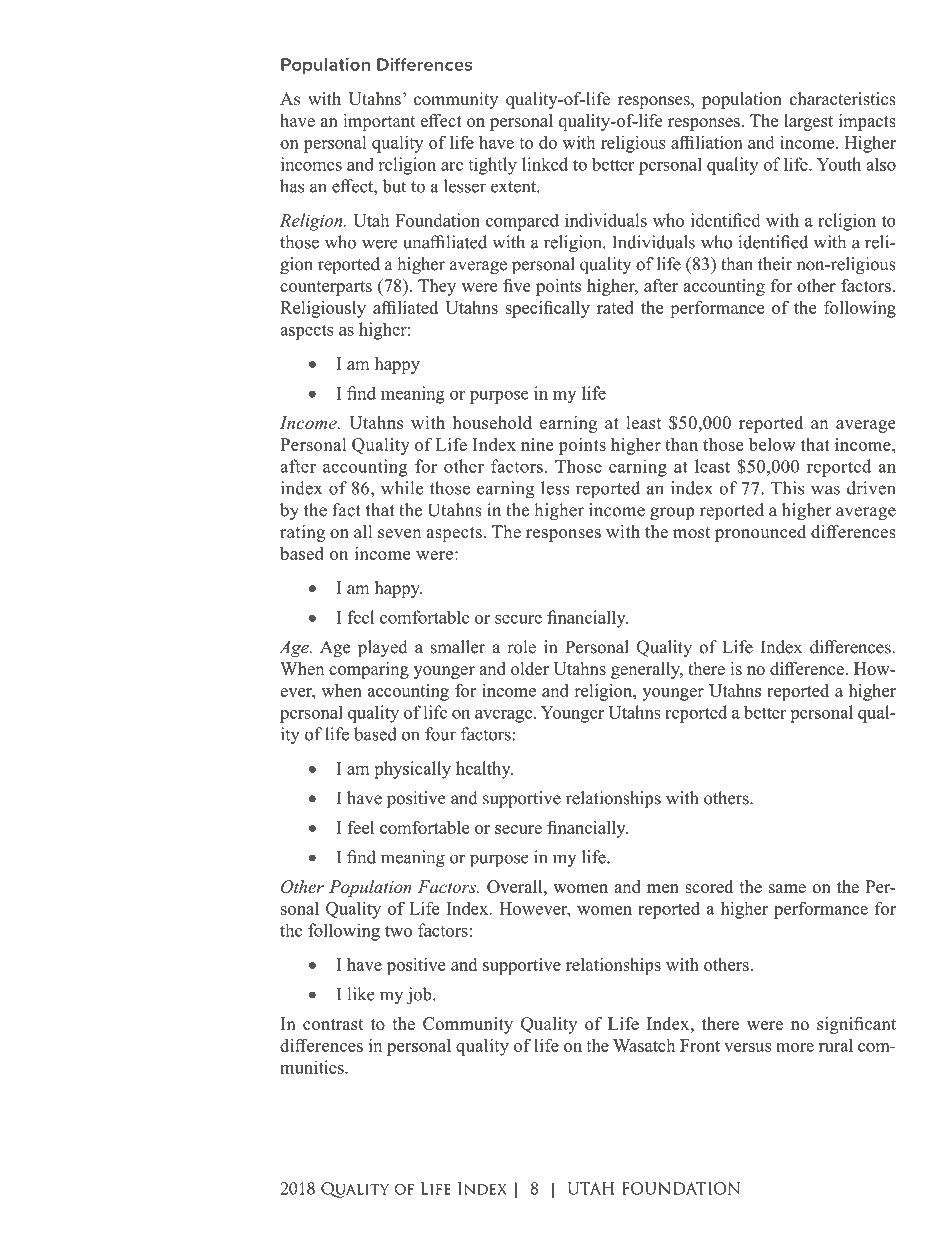  Describe the element at coordinates (644, 1045) in the image. I see `Wasatch` at that location.
